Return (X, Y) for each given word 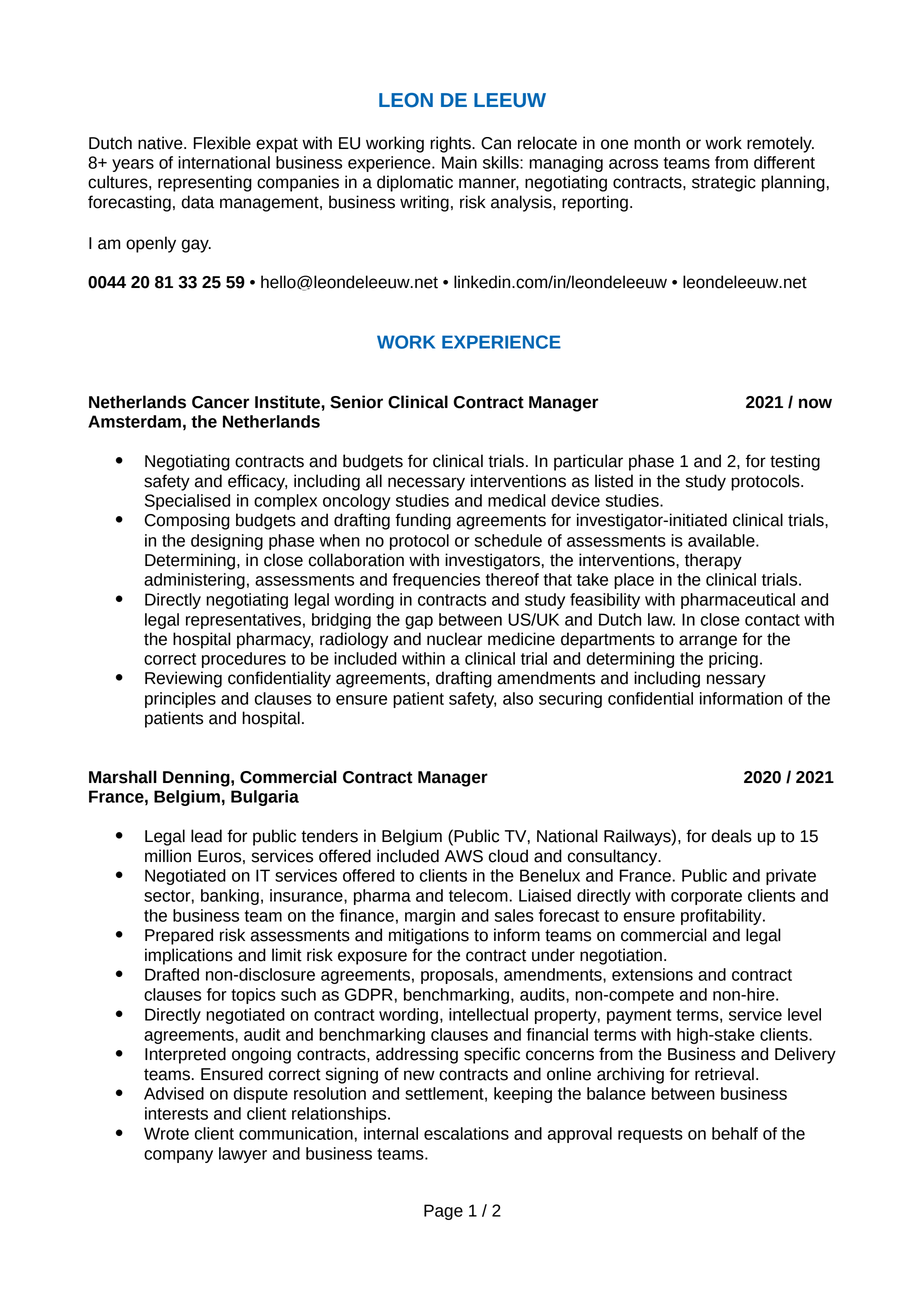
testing (795, 462)
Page (443, 1212)
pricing (733, 660)
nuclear (454, 639)
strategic (724, 183)
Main (459, 162)
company (178, 1156)
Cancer (220, 402)
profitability (722, 917)
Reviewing (183, 679)
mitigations (429, 936)
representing (205, 183)
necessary (426, 484)
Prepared (179, 936)
